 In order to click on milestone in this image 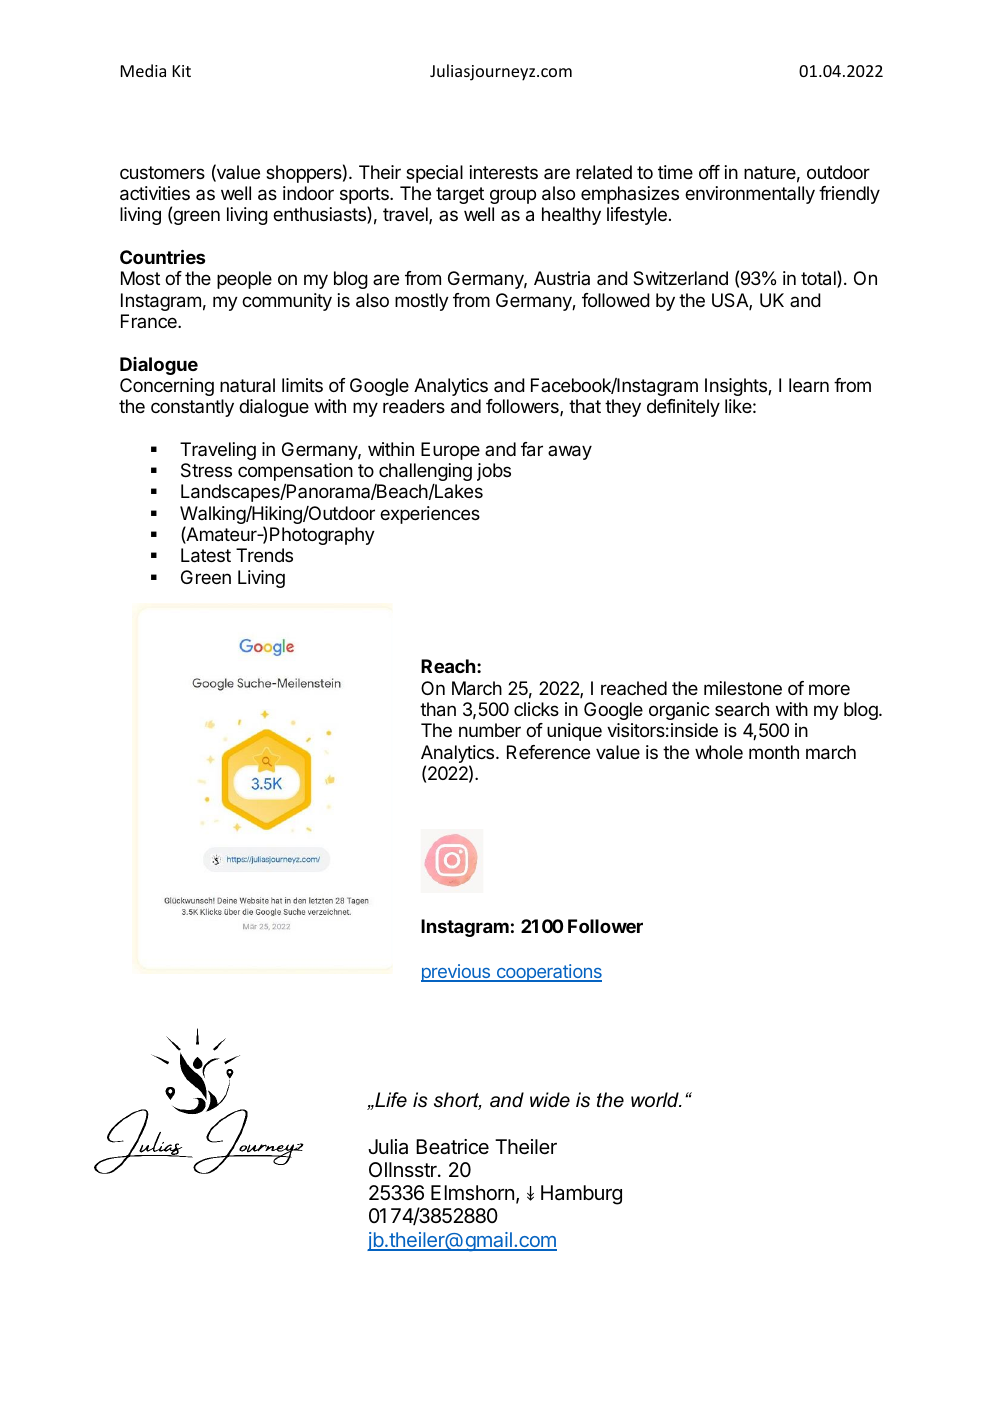, I will do `click(743, 688)`.
